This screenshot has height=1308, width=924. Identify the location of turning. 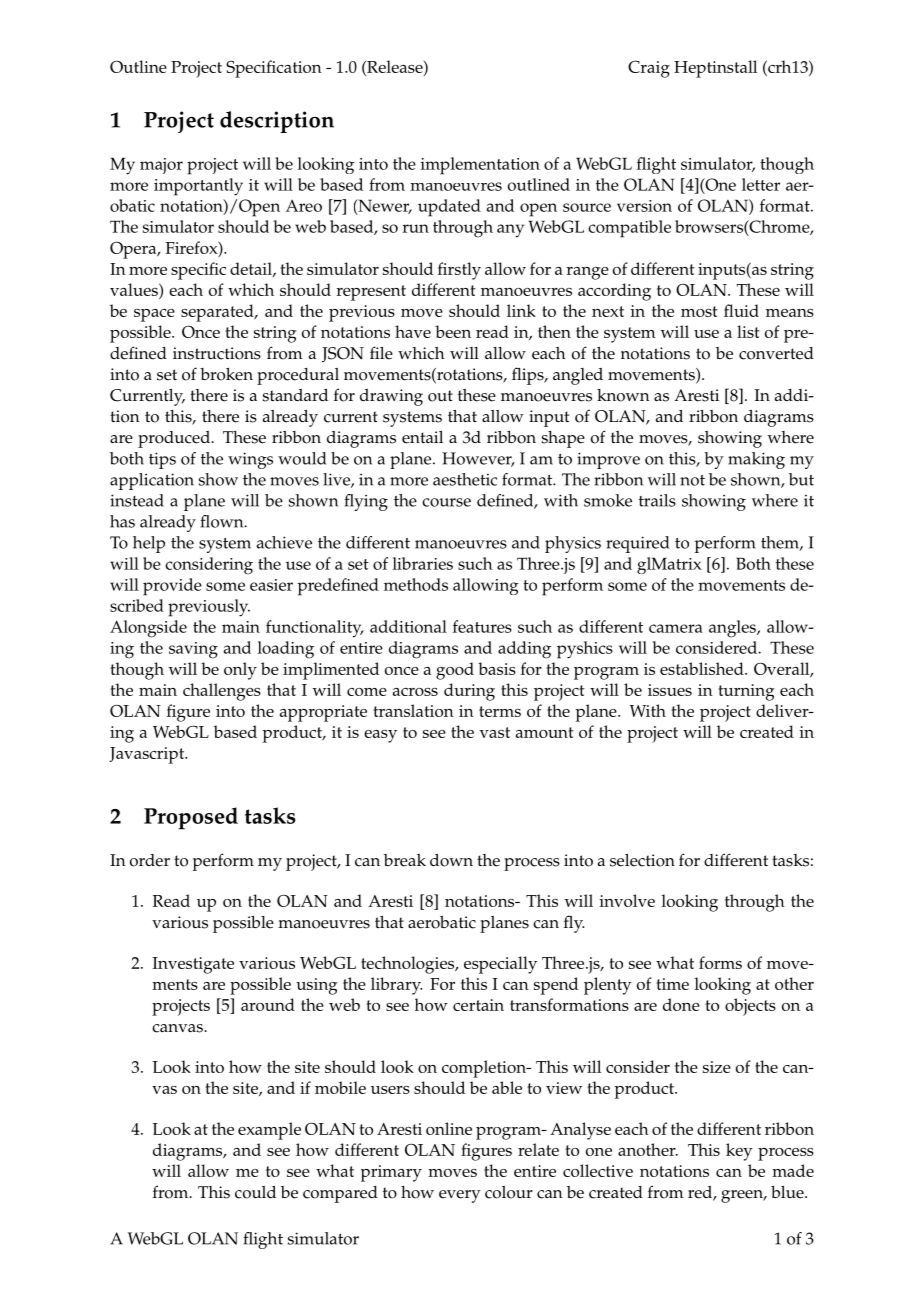
(746, 692).
